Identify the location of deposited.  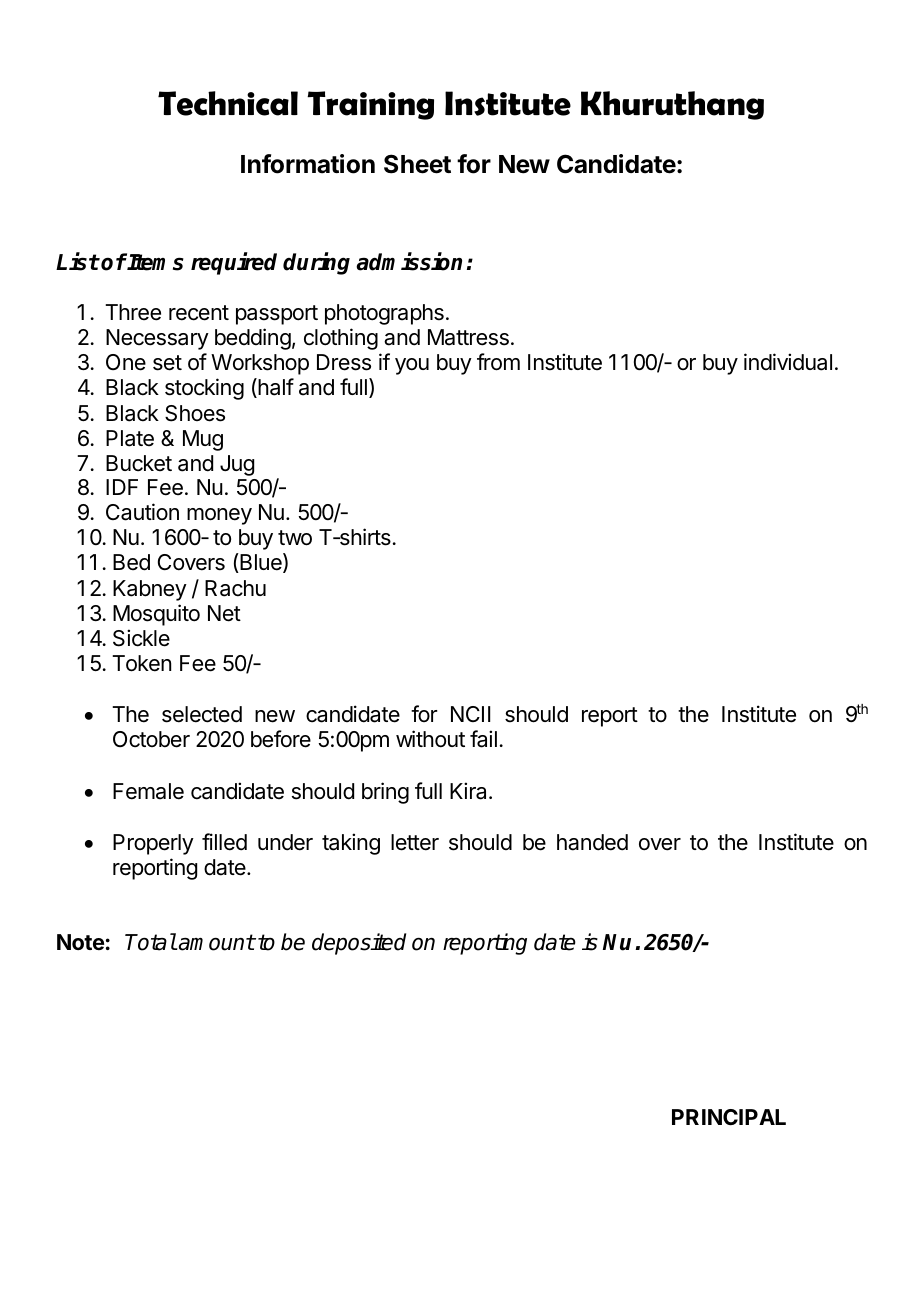
(359, 944).
